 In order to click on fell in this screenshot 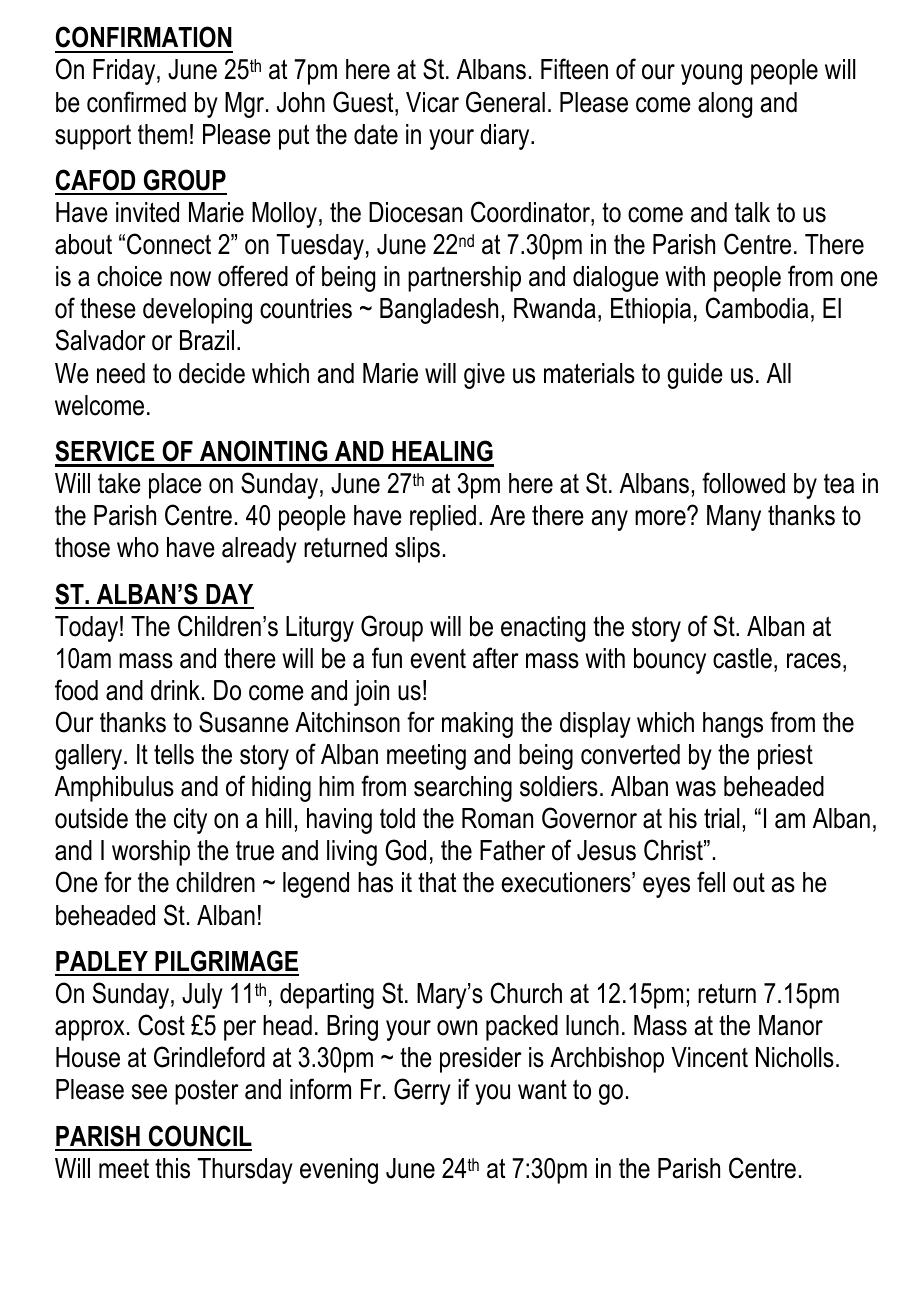, I will do `click(711, 882)`.
